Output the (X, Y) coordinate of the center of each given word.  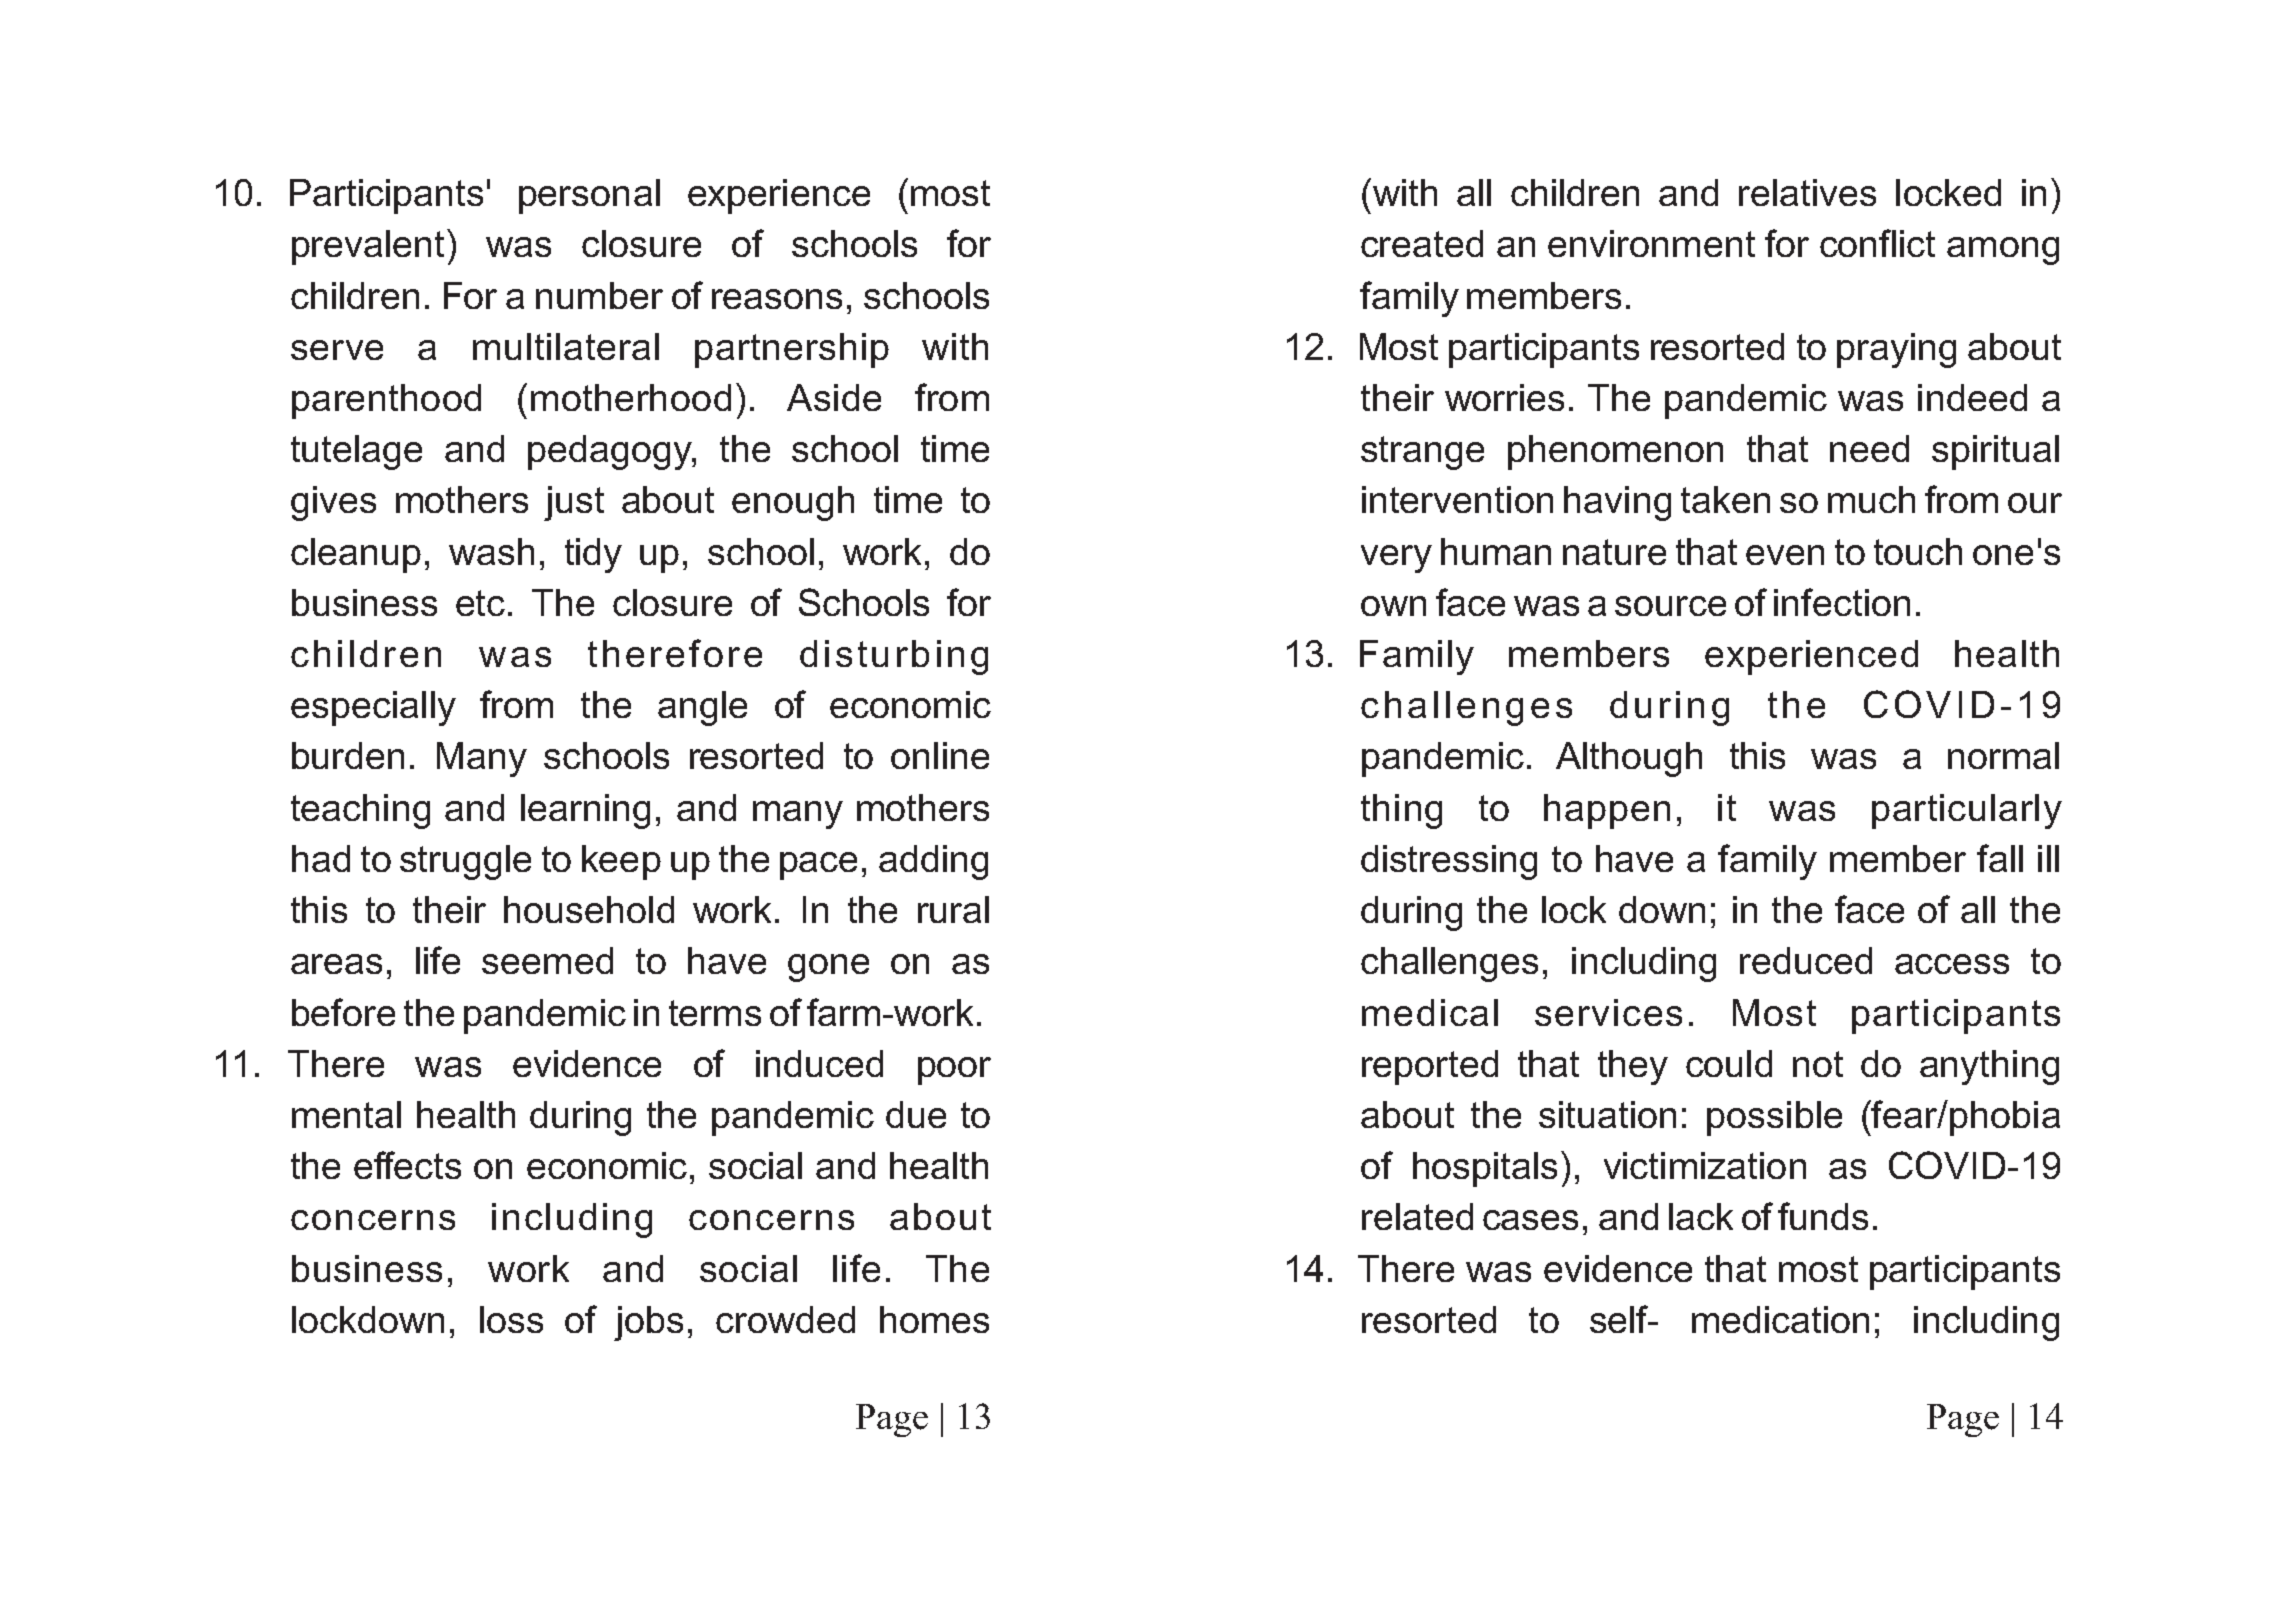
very (1396, 559)
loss (511, 1319)
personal (589, 196)
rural (953, 909)
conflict (1877, 243)
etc (480, 603)
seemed (547, 960)
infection (1842, 602)
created (1422, 243)
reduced (1806, 960)
